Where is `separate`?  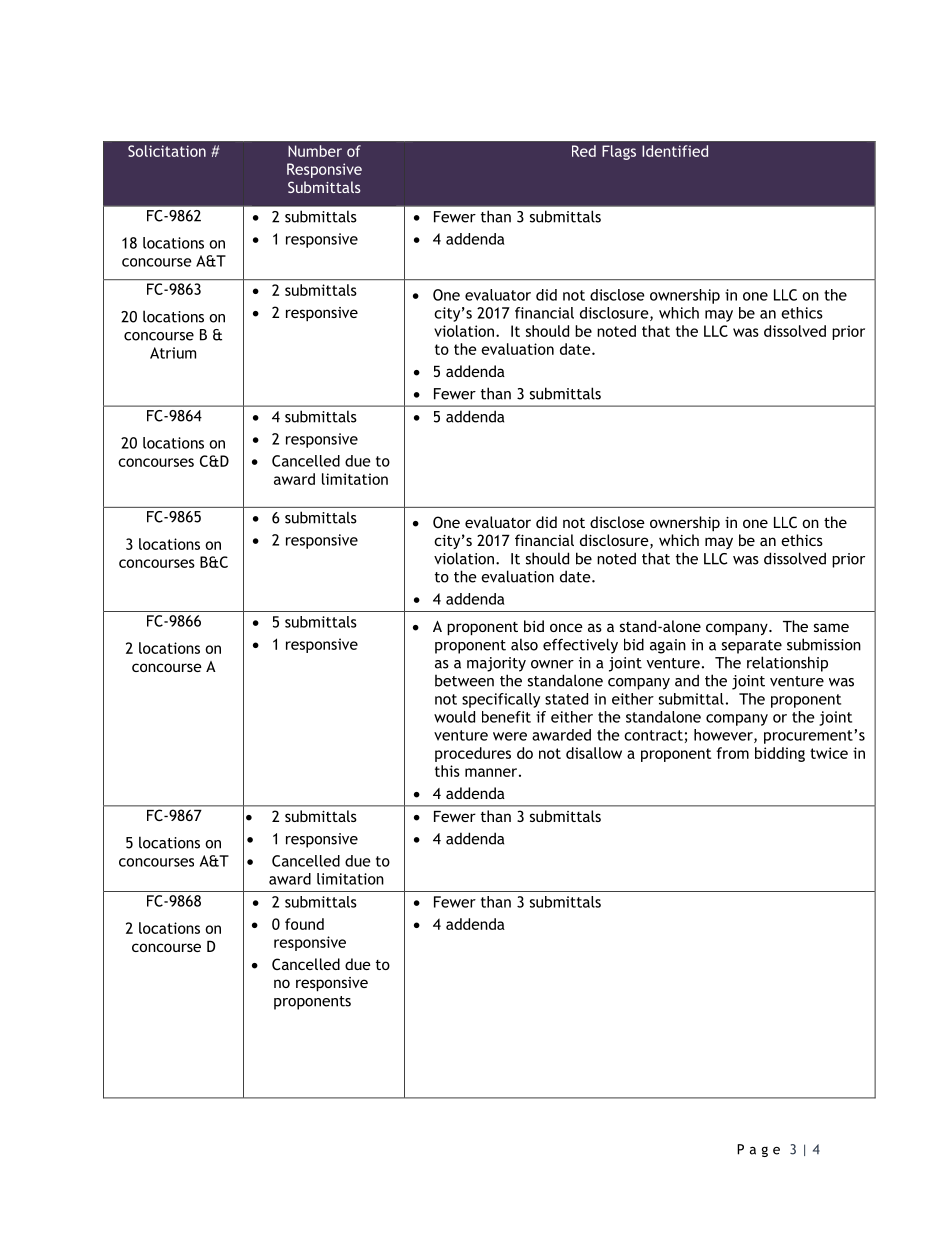
separate is located at coordinates (752, 647).
